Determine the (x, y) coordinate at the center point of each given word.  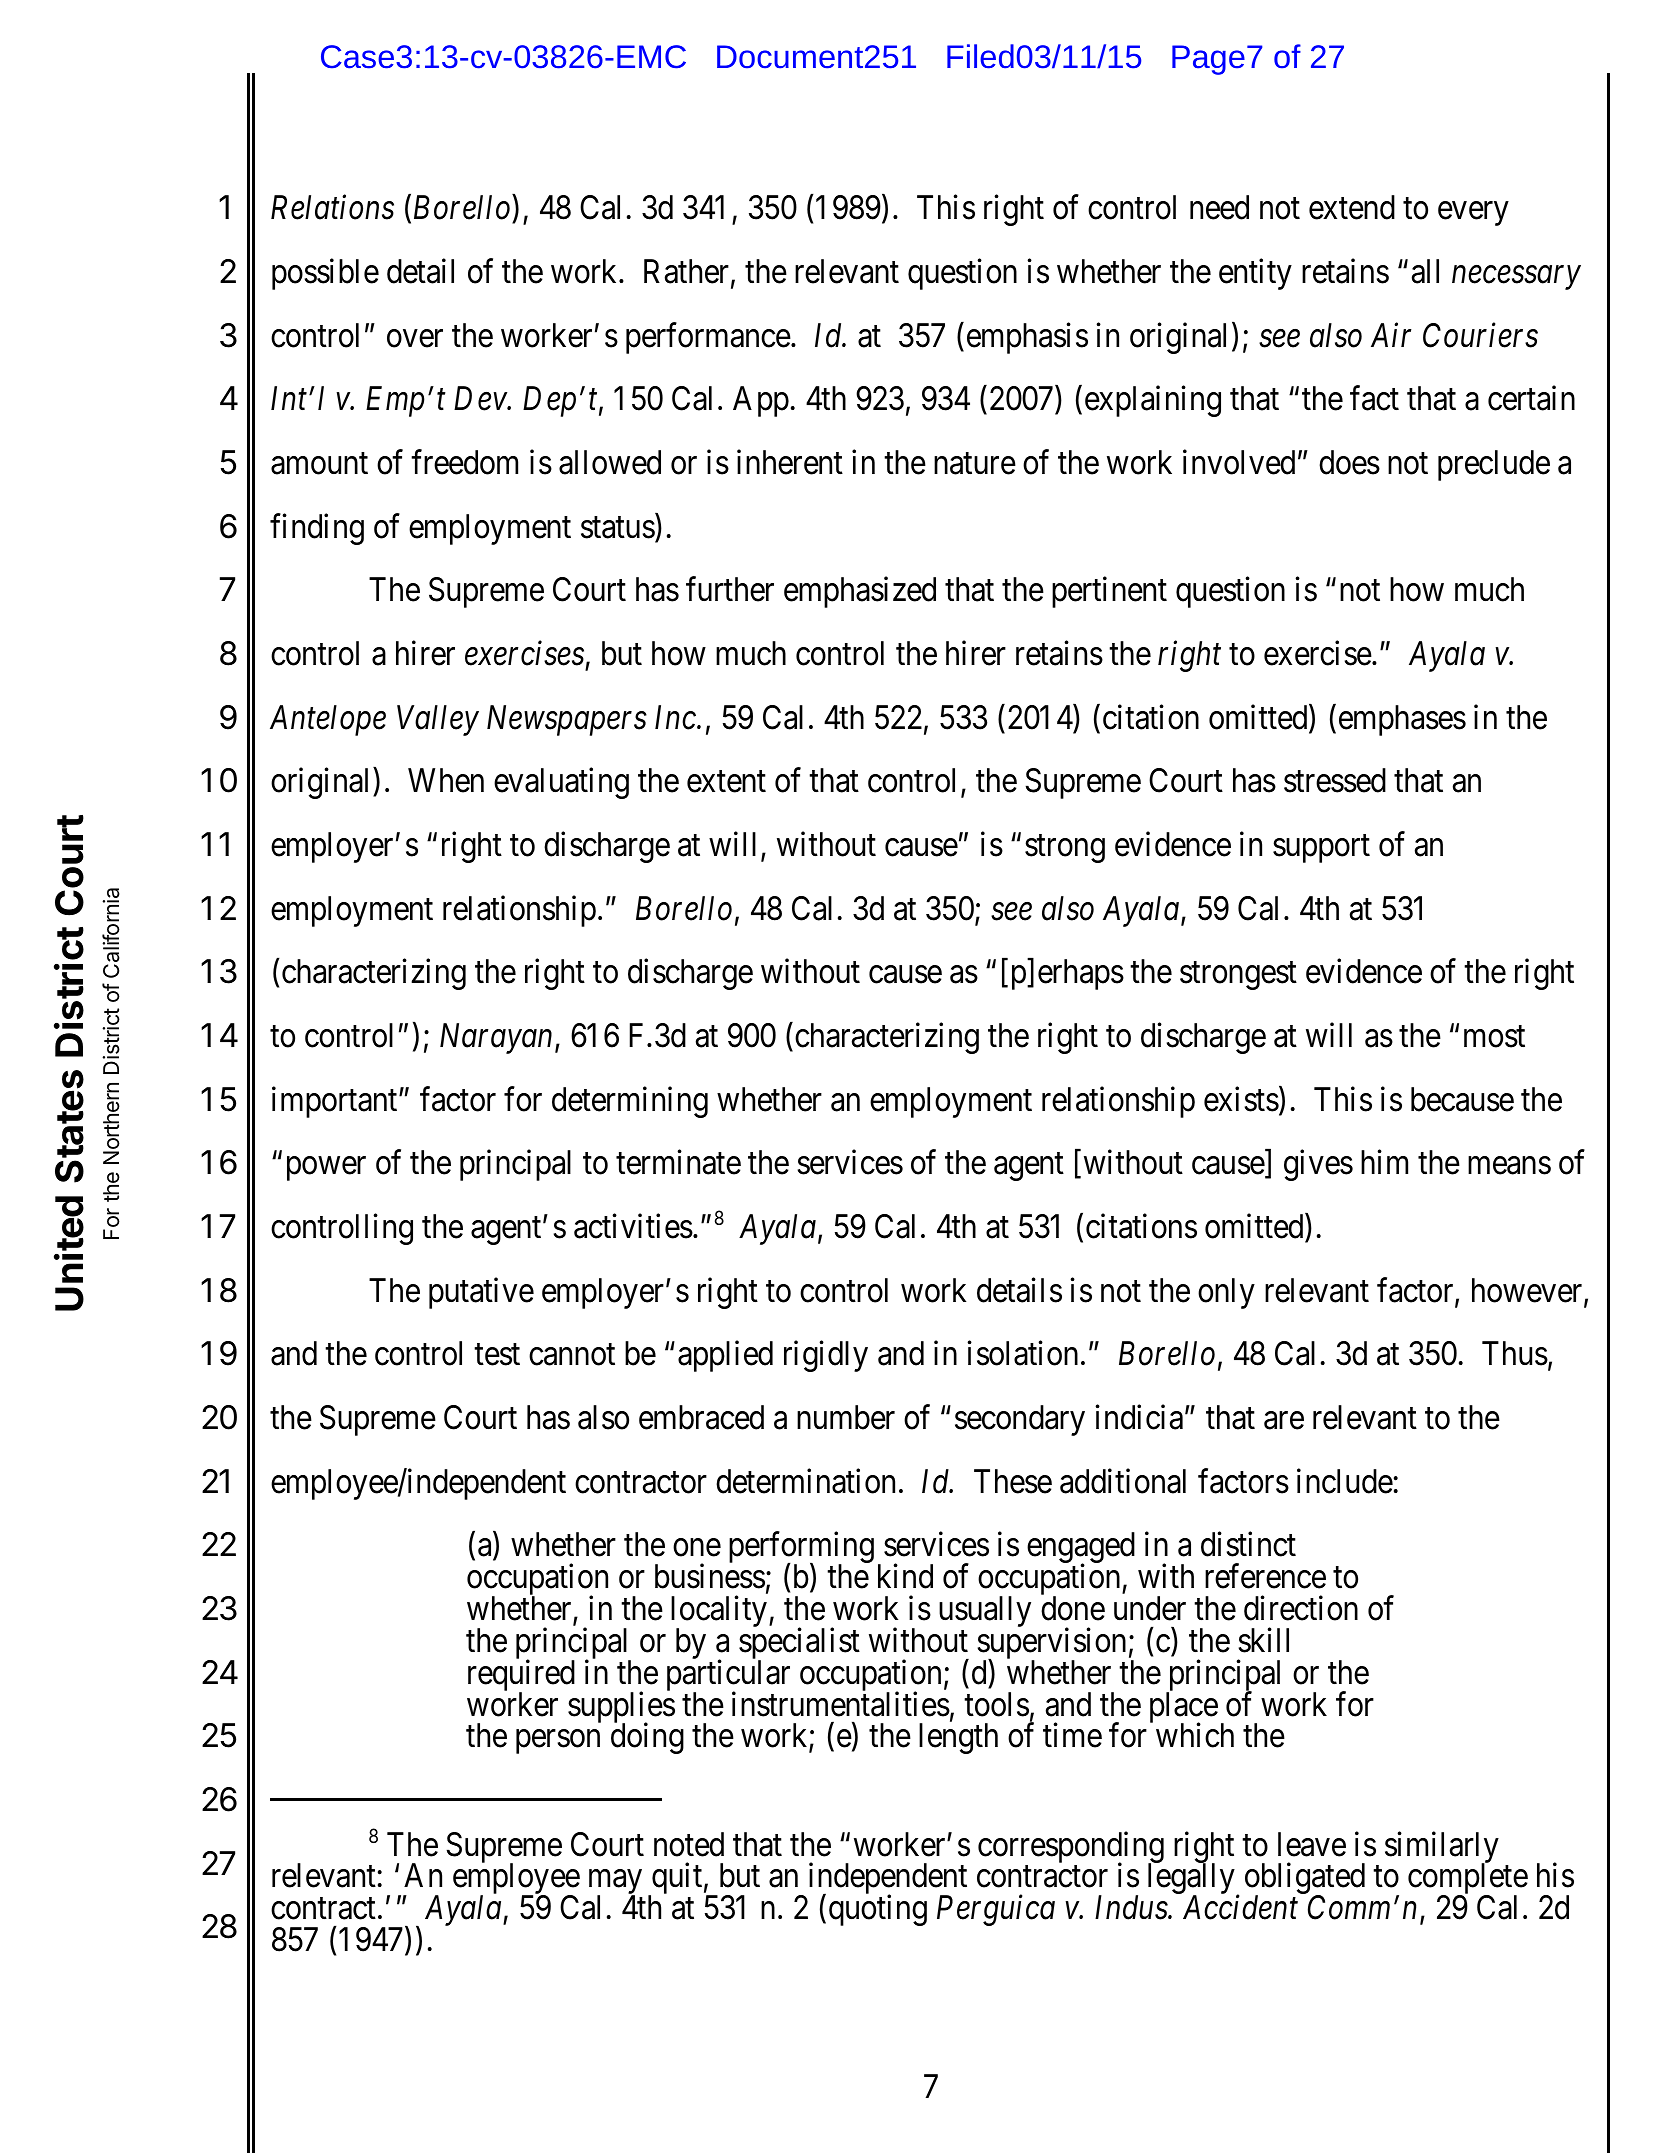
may (615, 1883)
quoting (878, 1910)
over (415, 339)
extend (1352, 207)
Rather (688, 272)
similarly (1442, 1848)
